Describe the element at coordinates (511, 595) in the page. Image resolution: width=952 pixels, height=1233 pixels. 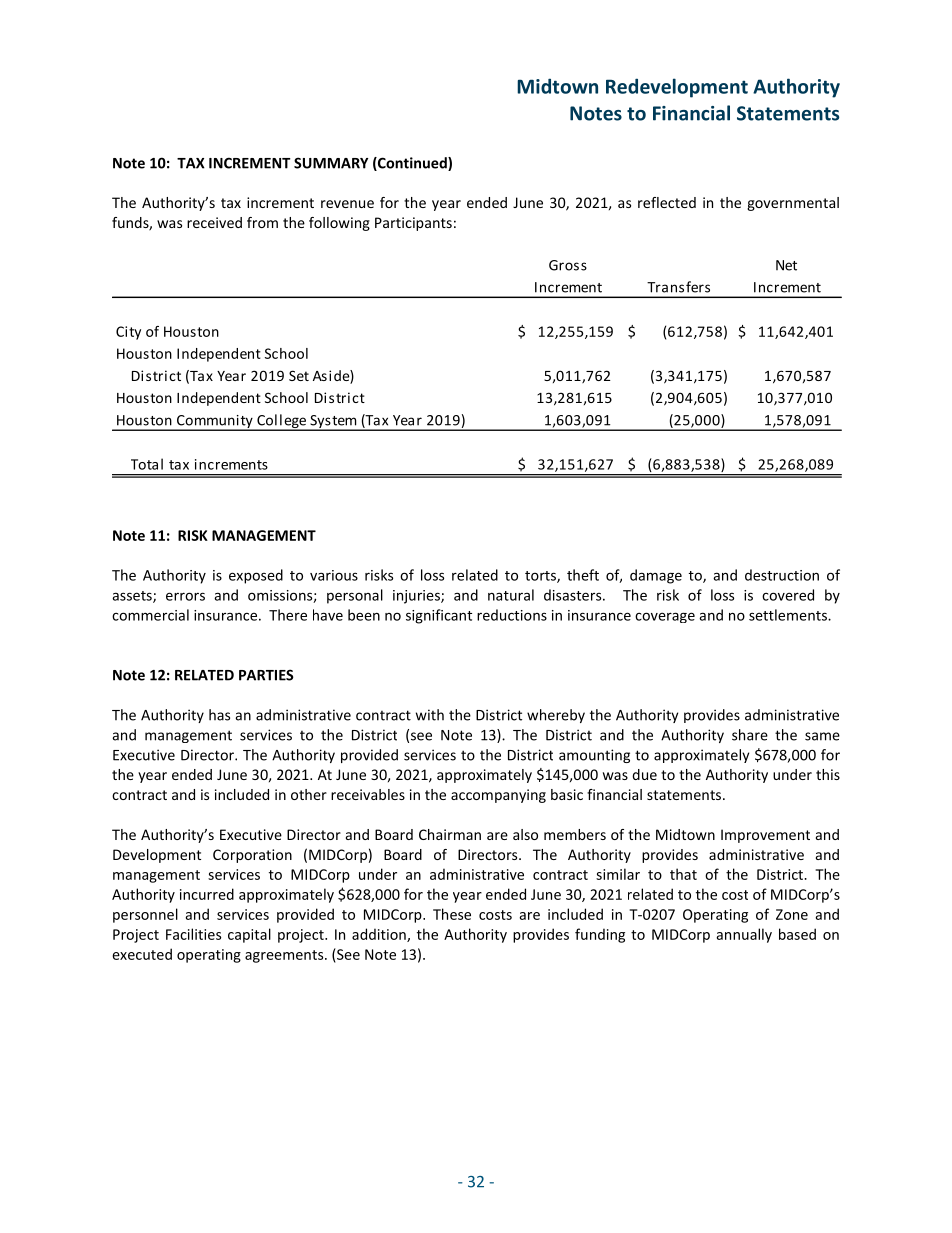
I see `natural` at that location.
